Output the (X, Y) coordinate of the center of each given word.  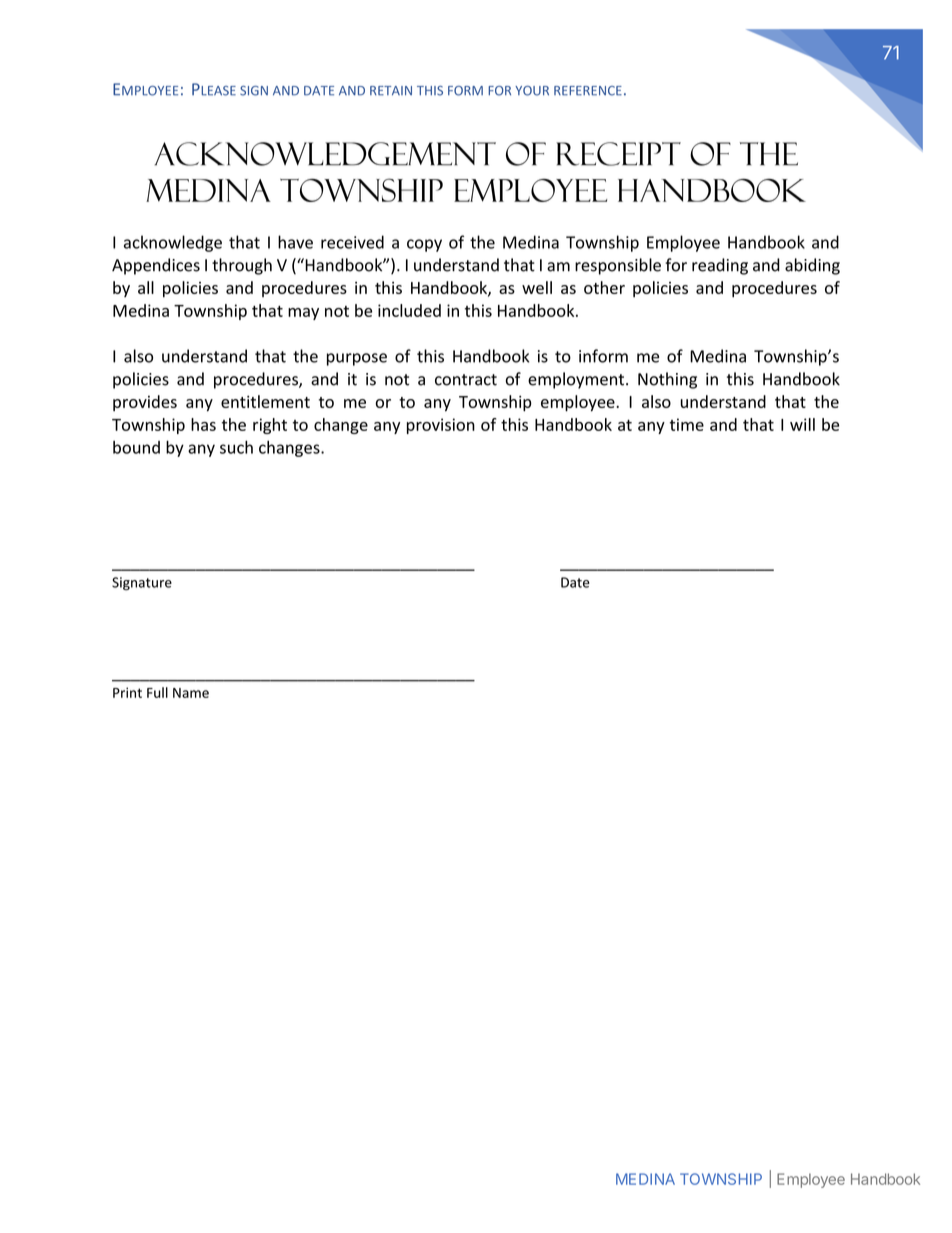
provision (441, 426)
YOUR (532, 91)
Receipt (618, 154)
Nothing (667, 380)
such (236, 447)
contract (466, 380)
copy (424, 245)
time (687, 424)
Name (191, 693)
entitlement (265, 401)
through (242, 266)
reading (720, 266)
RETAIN (391, 91)
